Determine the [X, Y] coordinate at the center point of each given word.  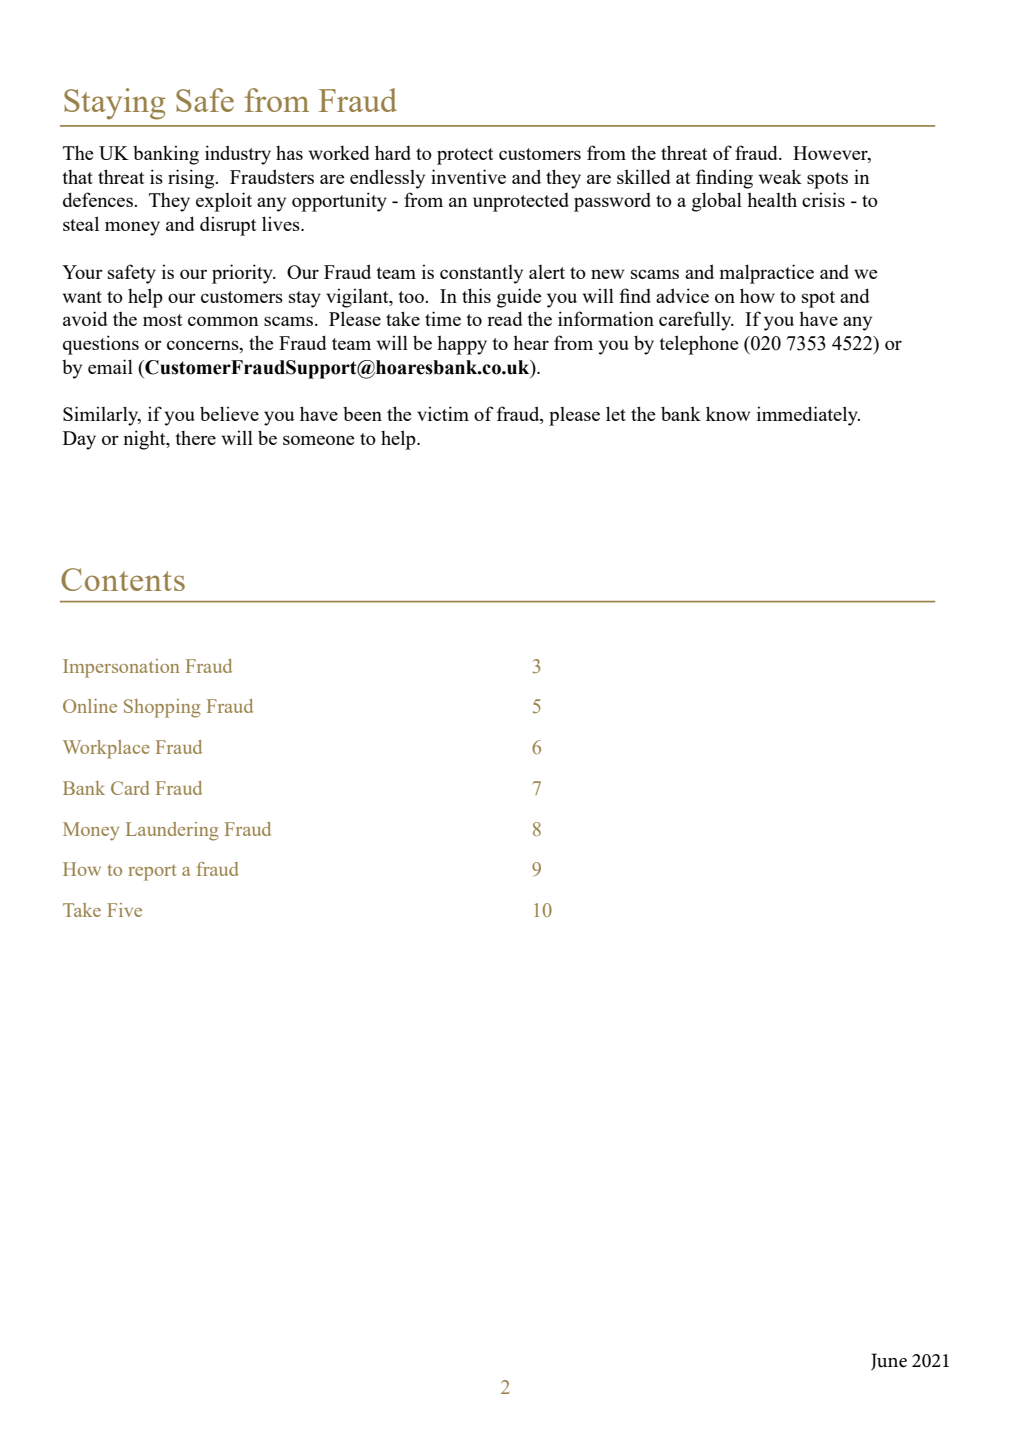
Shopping [162, 708]
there [195, 437]
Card [130, 788]
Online [90, 706]
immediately [808, 416]
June [889, 1361]
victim [443, 413]
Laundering [172, 831]
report [152, 873]
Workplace [106, 749]
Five [124, 910]
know [728, 413]
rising [192, 179]
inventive [468, 176]
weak [780, 176]
